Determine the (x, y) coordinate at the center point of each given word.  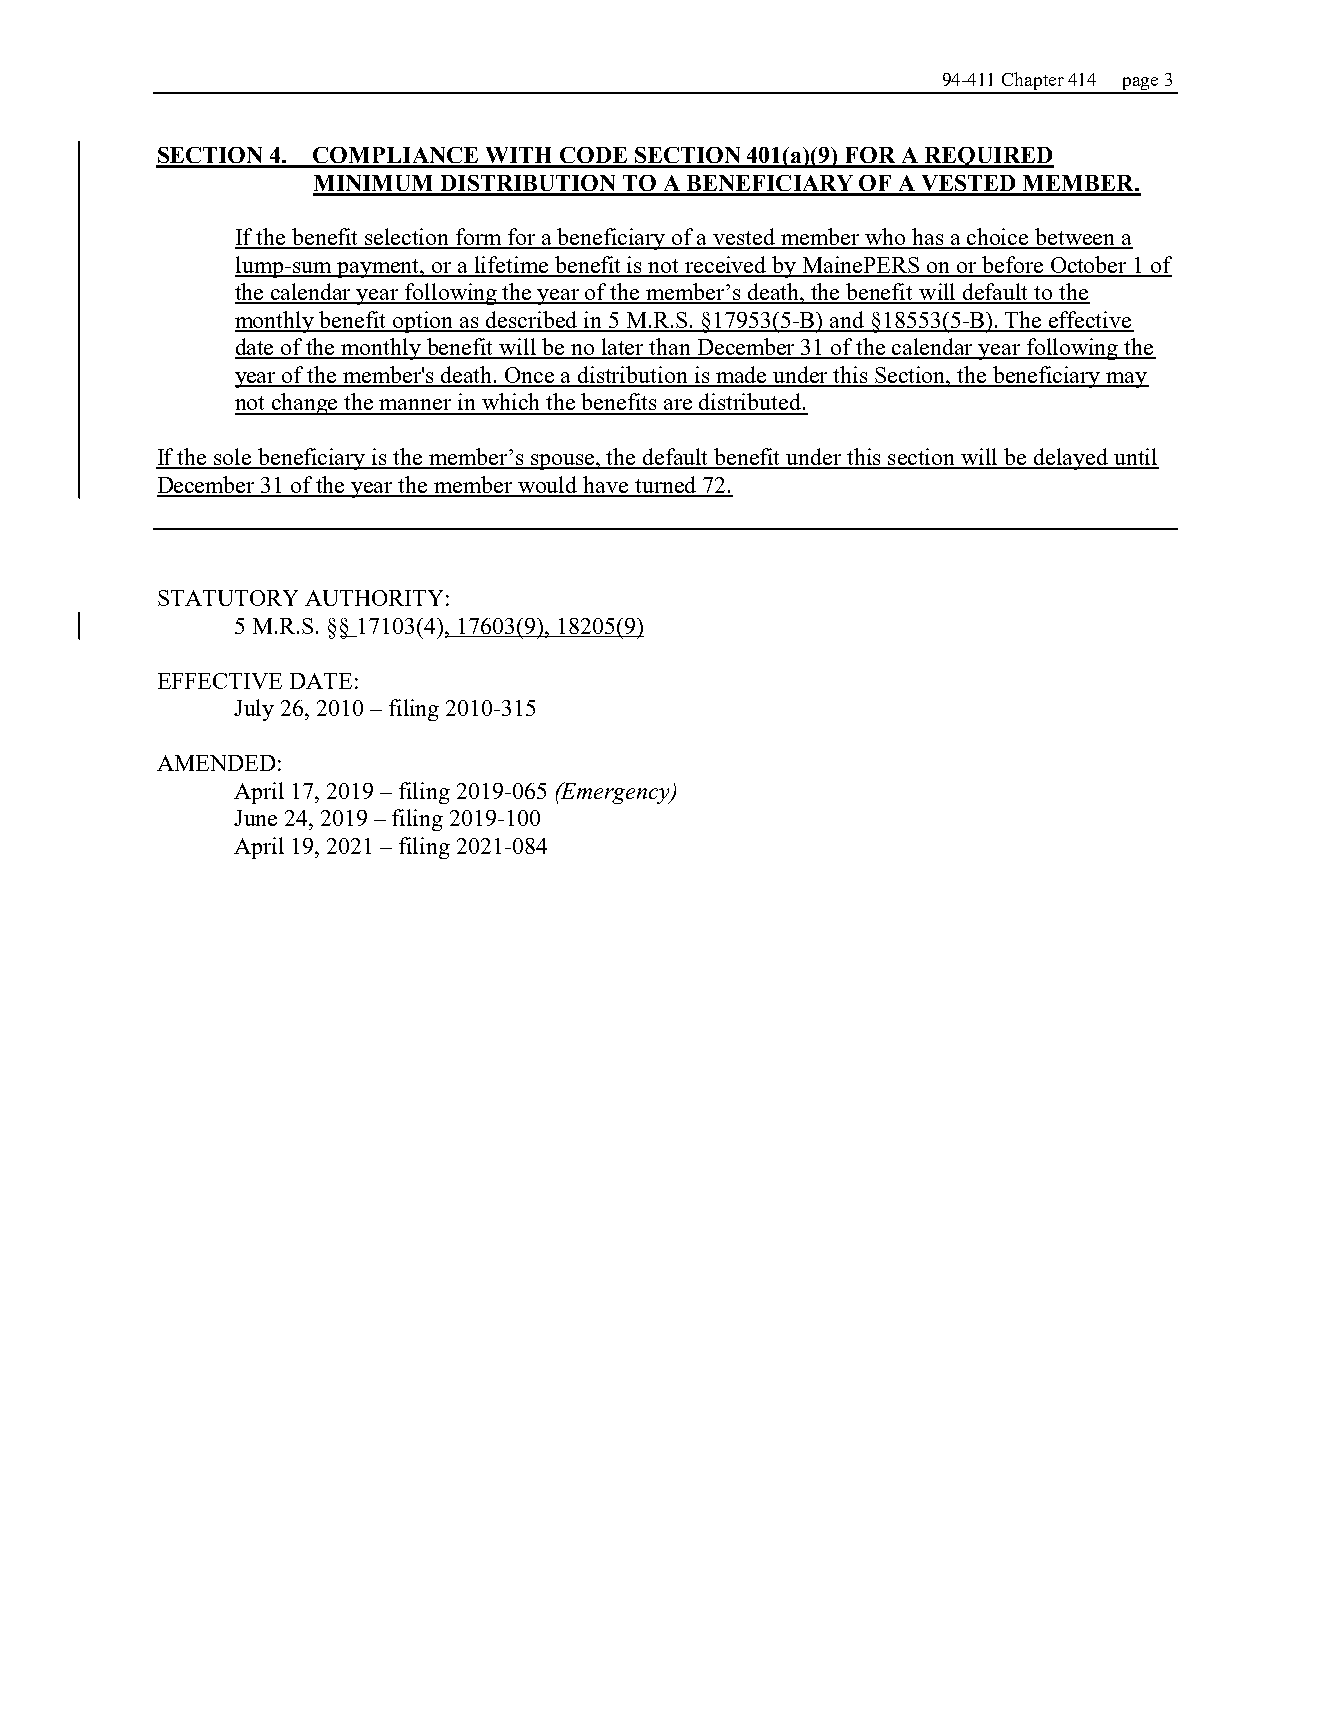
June (255, 818)
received (726, 266)
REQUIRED (988, 157)
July (254, 710)
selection (407, 238)
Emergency (616, 793)
